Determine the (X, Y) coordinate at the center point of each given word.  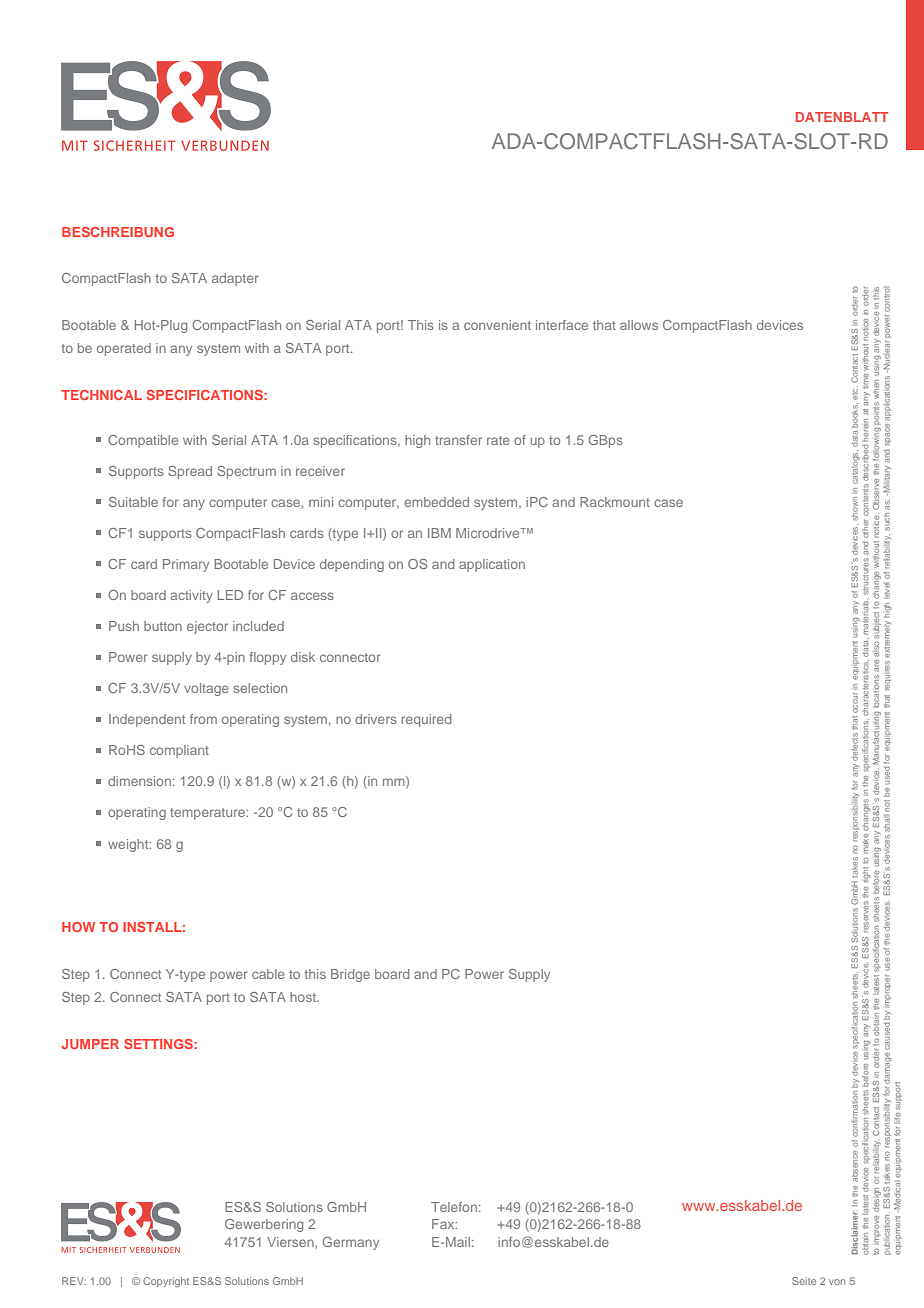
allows (639, 325)
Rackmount (615, 502)
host (304, 997)
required (426, 720)
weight (129, 845)
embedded (436, 502)
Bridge (350, 975)
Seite (804, 1281)
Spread (190, 472)
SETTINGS (159, 1044)
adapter (235, 279)
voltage (206, 689)
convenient (497, 325)
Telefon (454, 1207)
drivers (376, 719)
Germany (351, 1243)
